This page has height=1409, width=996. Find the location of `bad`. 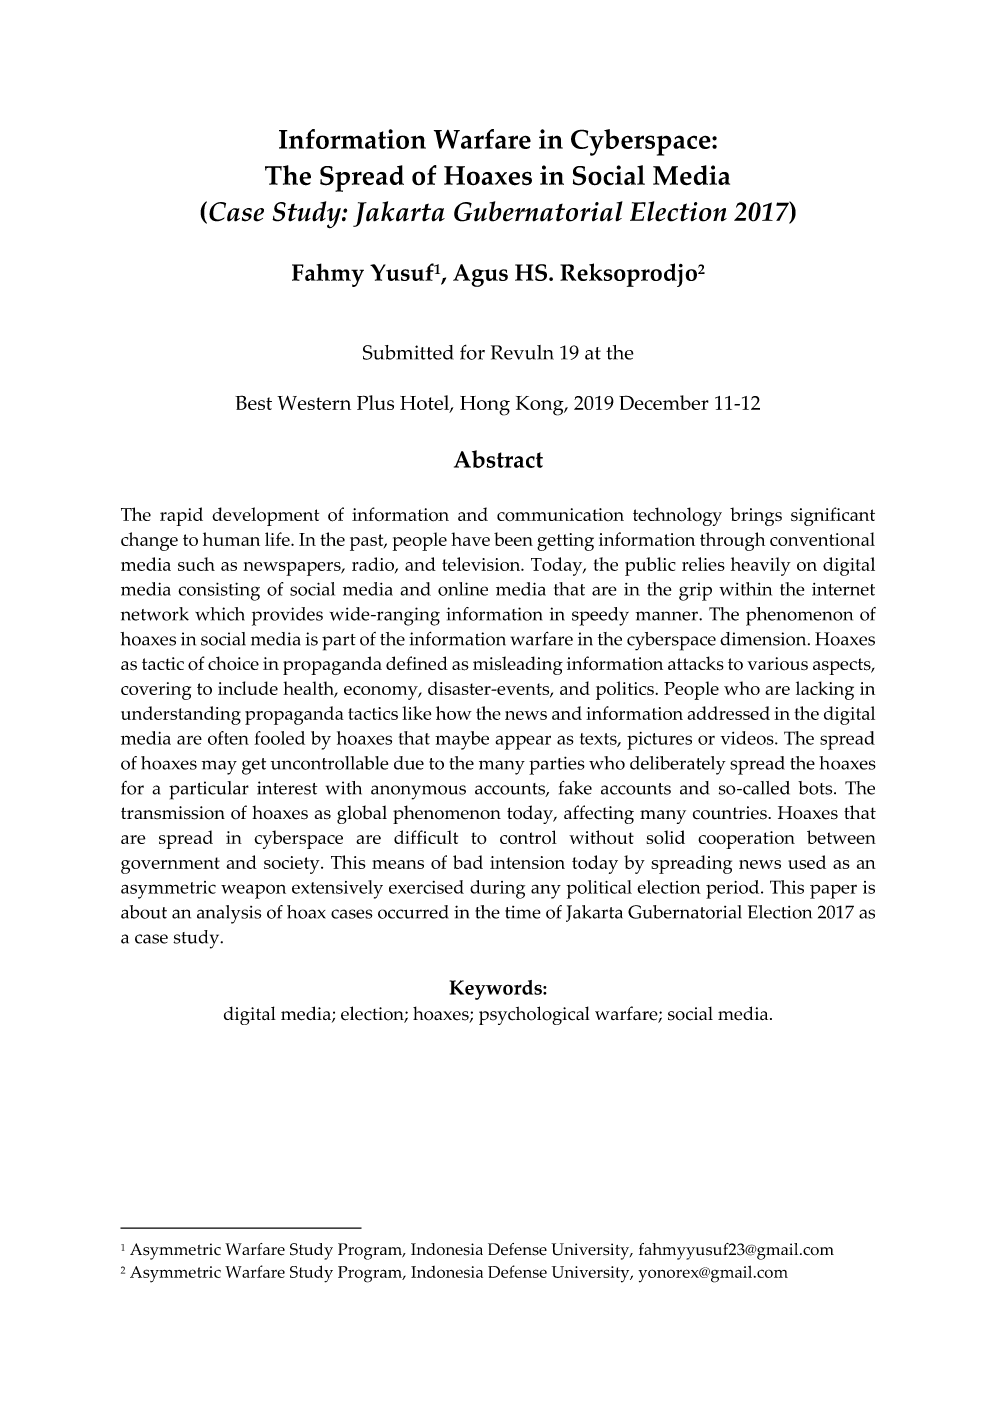

bad is located at coordinates (468, 862).
